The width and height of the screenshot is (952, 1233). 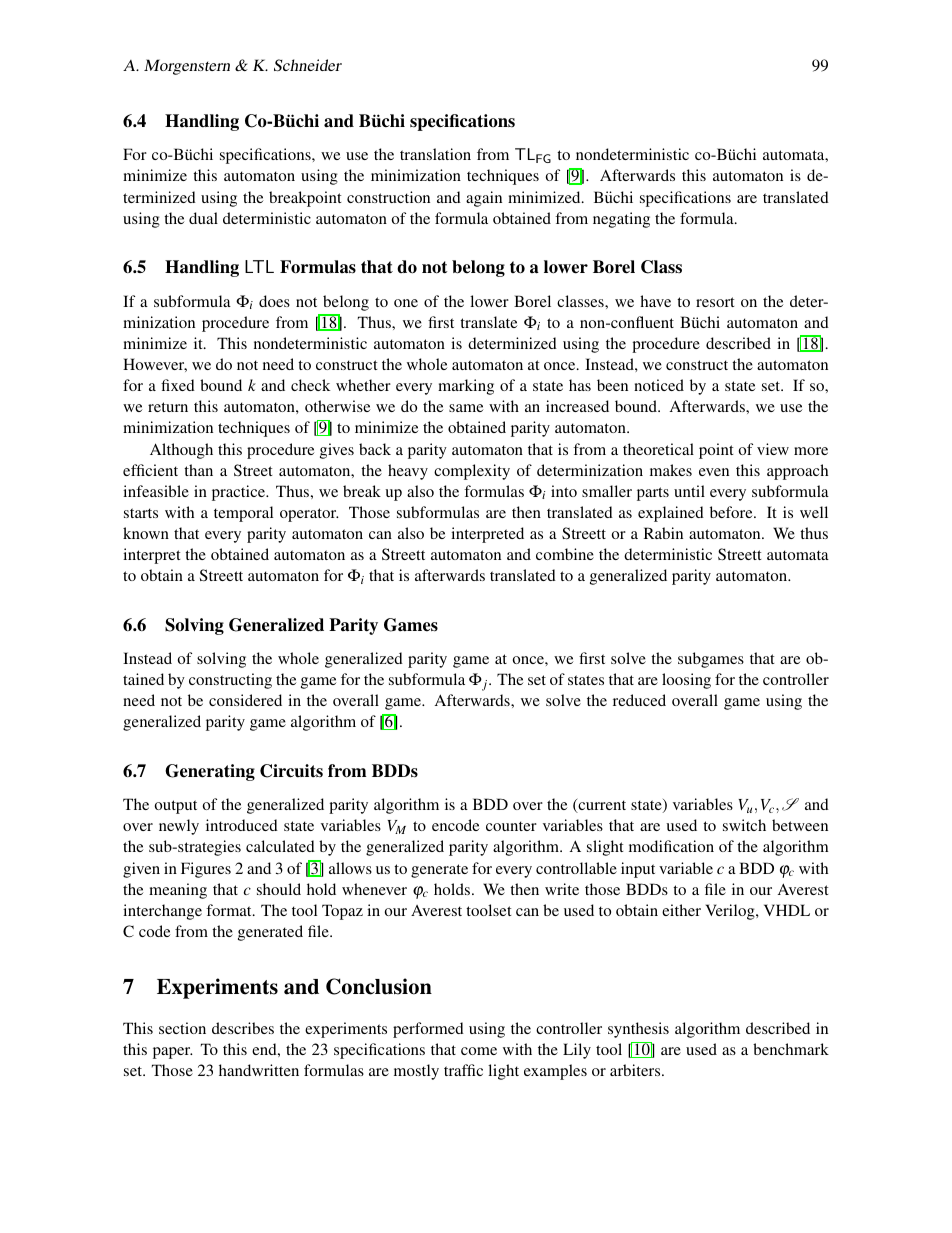 What do you see at coordinates (243, 514) in the screenshot?
I see `temporal` at bounding box center [243, 514].
